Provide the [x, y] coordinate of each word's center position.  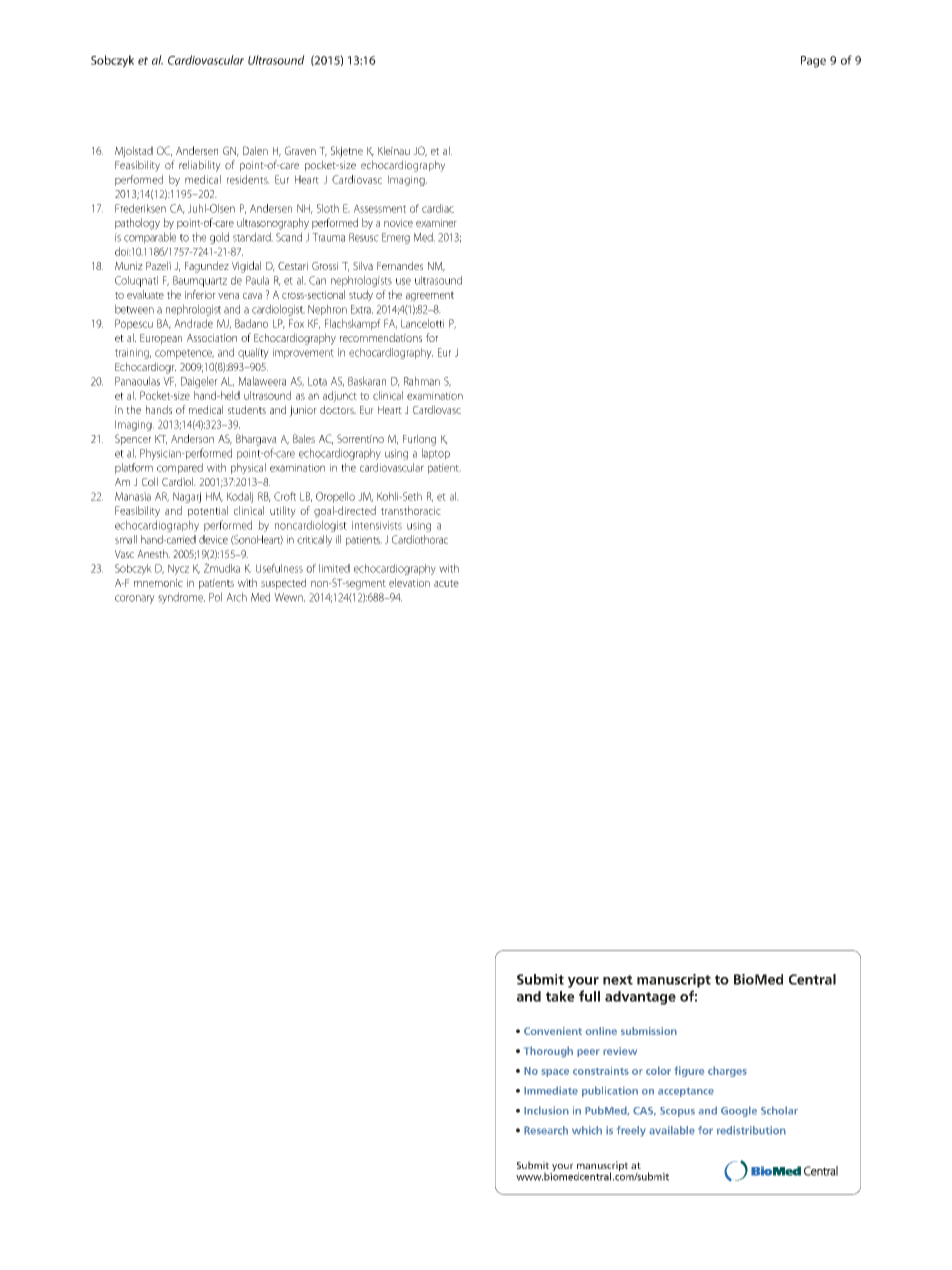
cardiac [438, 208]
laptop [436, 454]
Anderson [192, 438]
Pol [215, 597]
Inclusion [546, 1110]
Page [813, 62]
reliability [200, 166]
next [618, 980]
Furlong [419, 440]
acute [446, 583]
